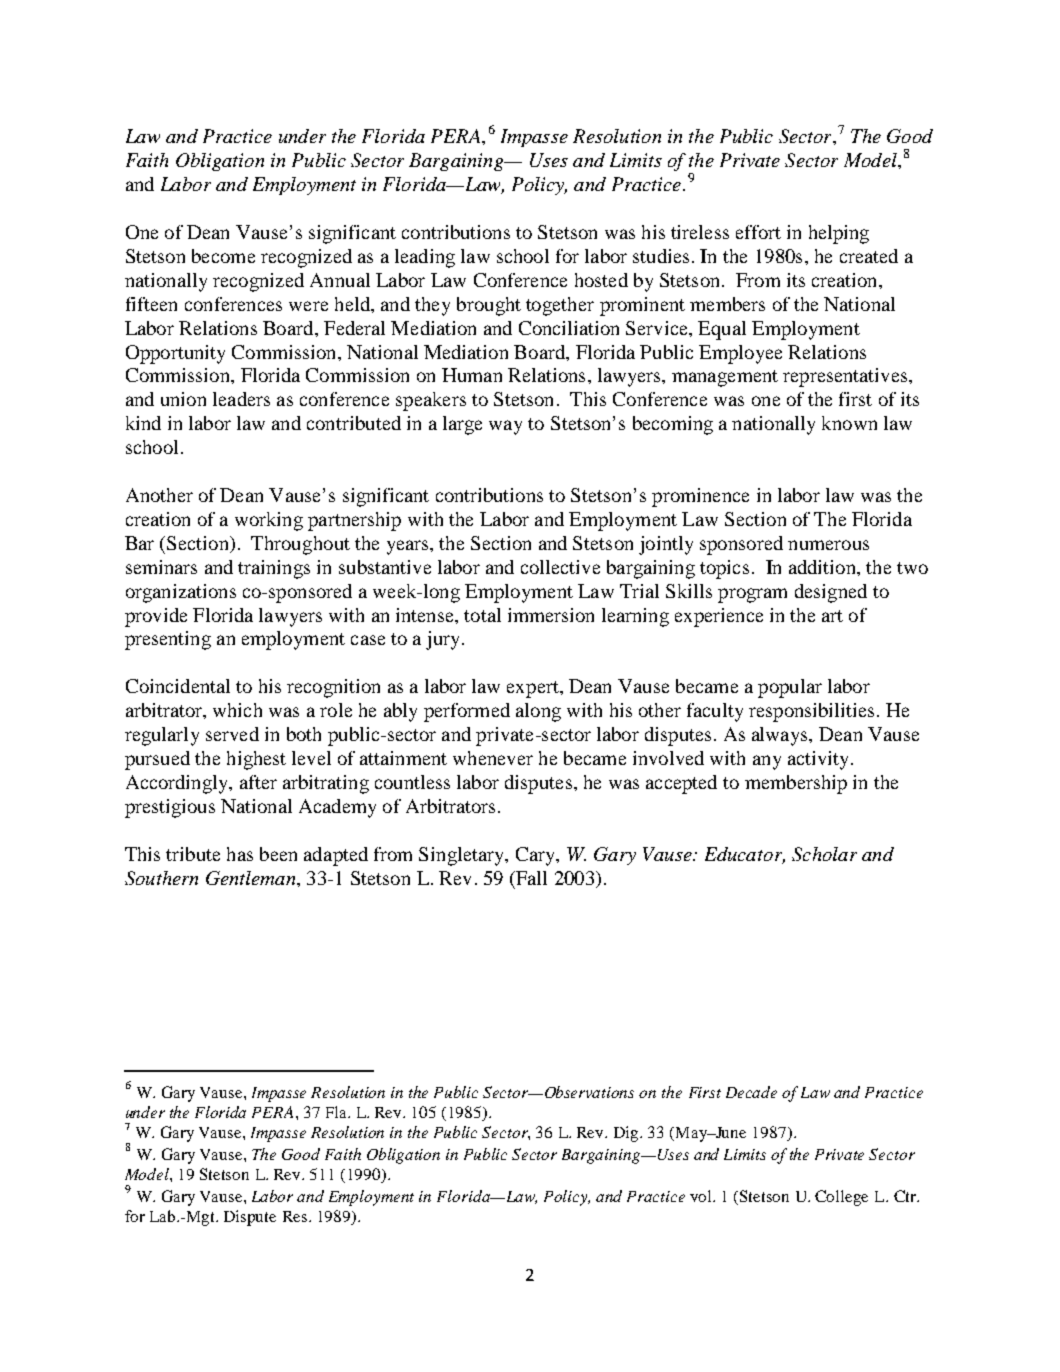  What do you see at coordinates (751, 1092) in the screenshot?
I see `Decade` at bounding box center [751, 1092].
